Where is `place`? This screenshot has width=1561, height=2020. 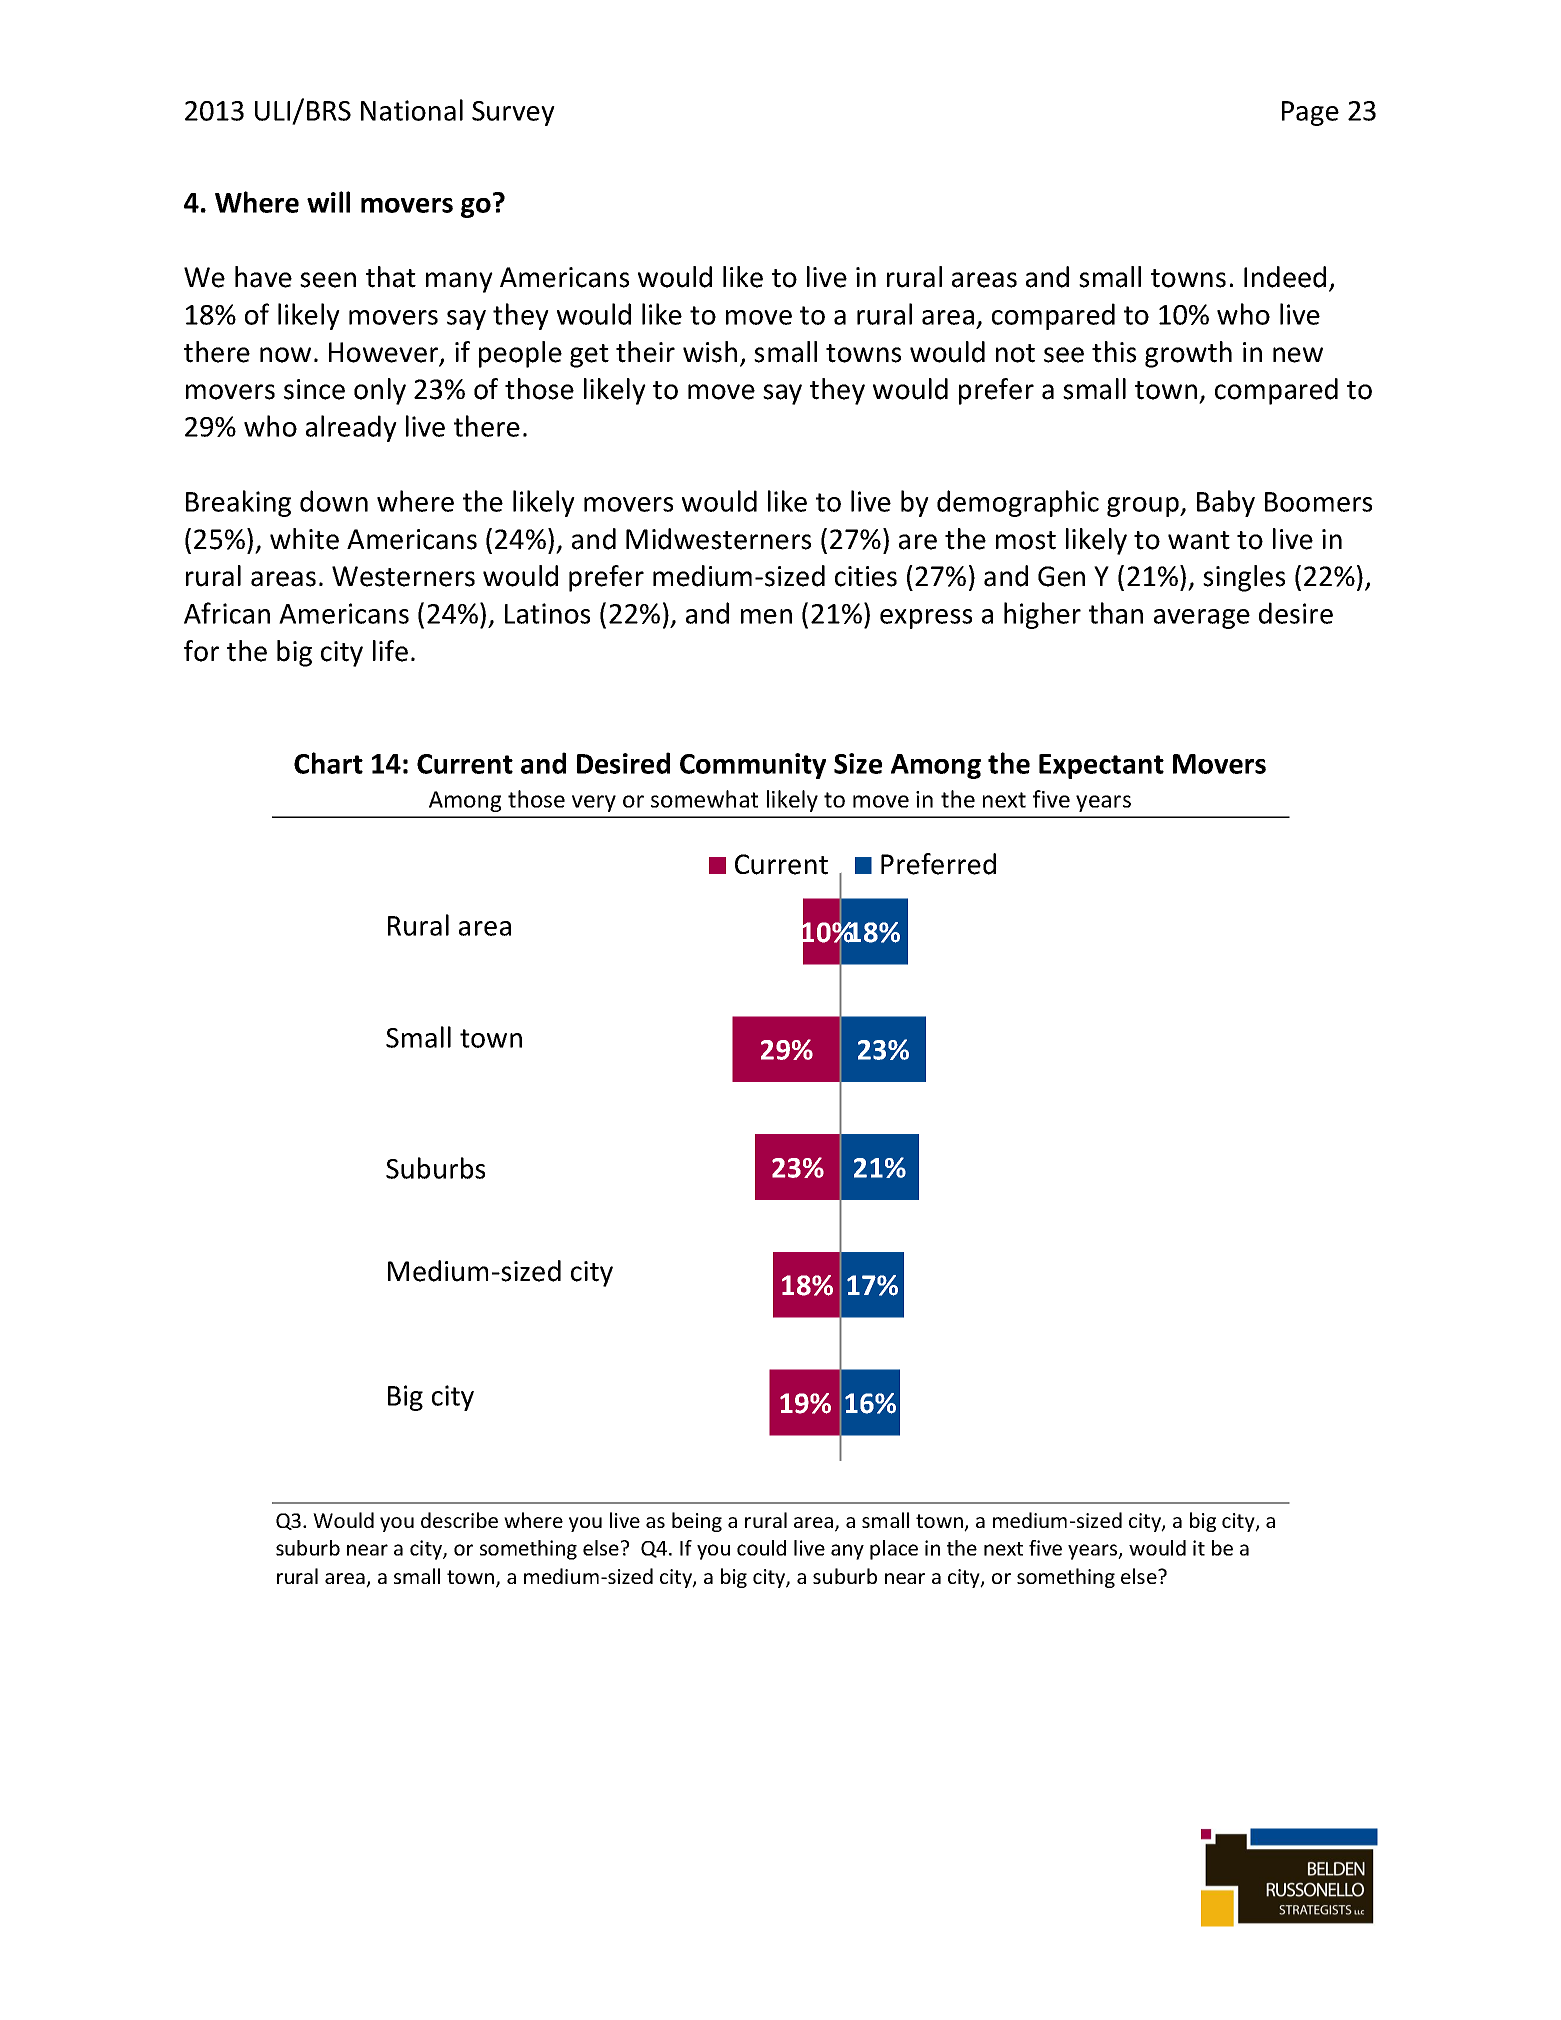 place is located at coordinates (894, 1550).
